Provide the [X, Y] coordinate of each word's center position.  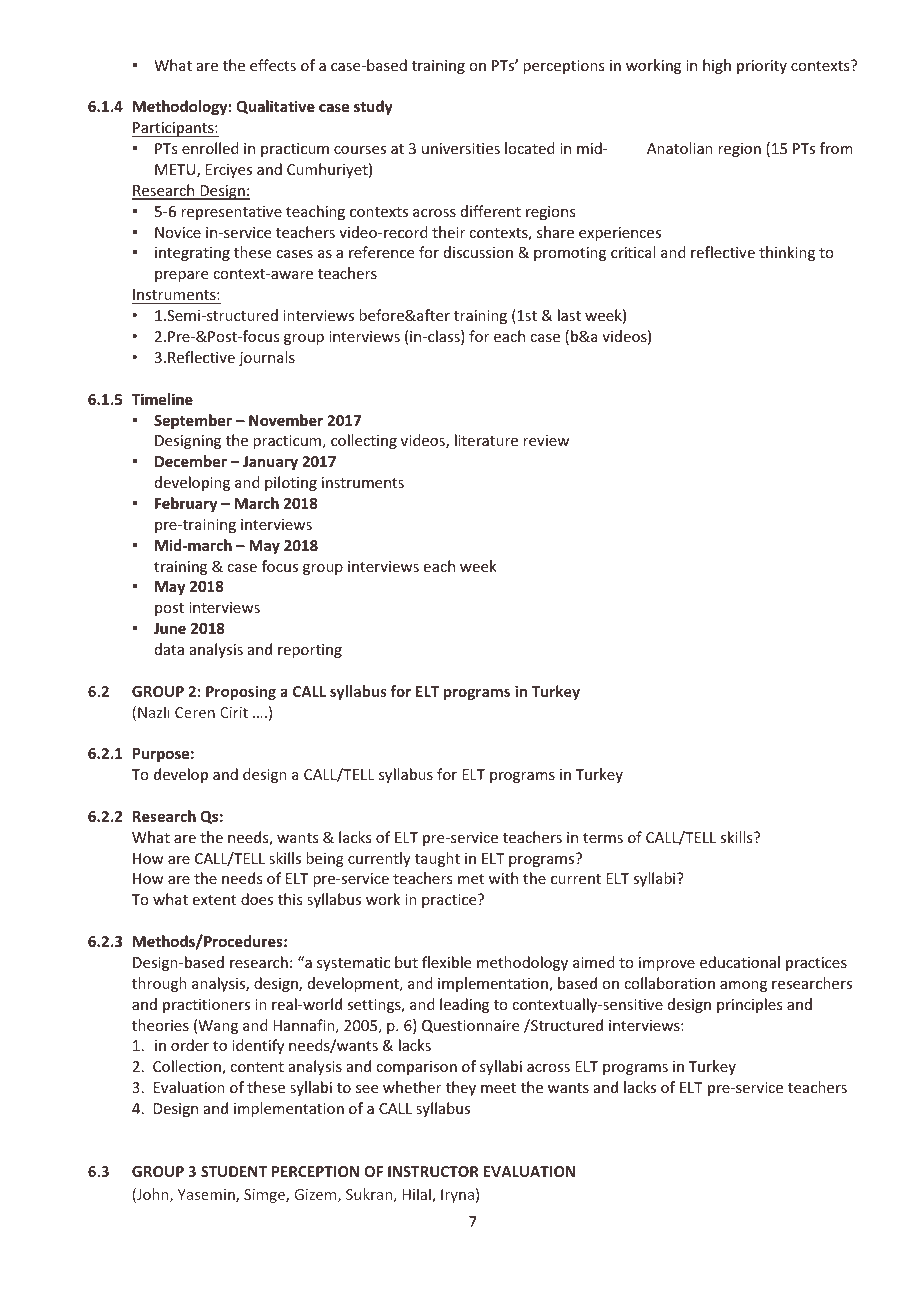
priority [762, 67]
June [170, 628]
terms [603, 838]
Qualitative [275, 107]
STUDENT [234, 1171]
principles [749, 1005]
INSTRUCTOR [433, 1171]
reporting [310, 651]
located [530, 148]
